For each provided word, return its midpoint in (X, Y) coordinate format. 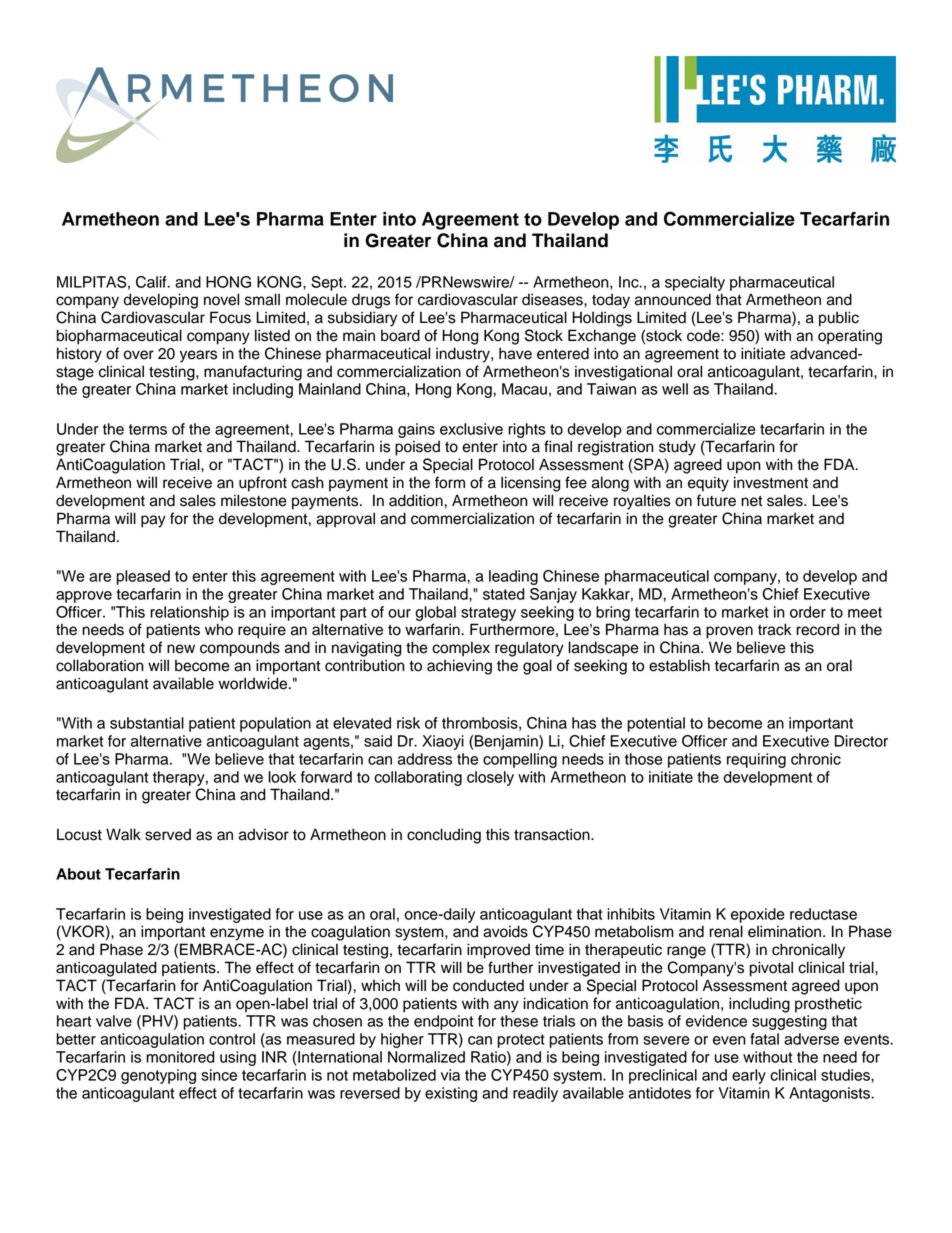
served (168, 834)
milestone (254, 500)
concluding (444, 836)
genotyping (158, 1076)
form (450, 482)
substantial (147, 723)
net (752, 501)
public (839, 319)
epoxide (757, 915)
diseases (553, 299)
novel (221, 299)
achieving (459, 667)
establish (679, 665)
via (450, 1075)
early (749, 1076)
